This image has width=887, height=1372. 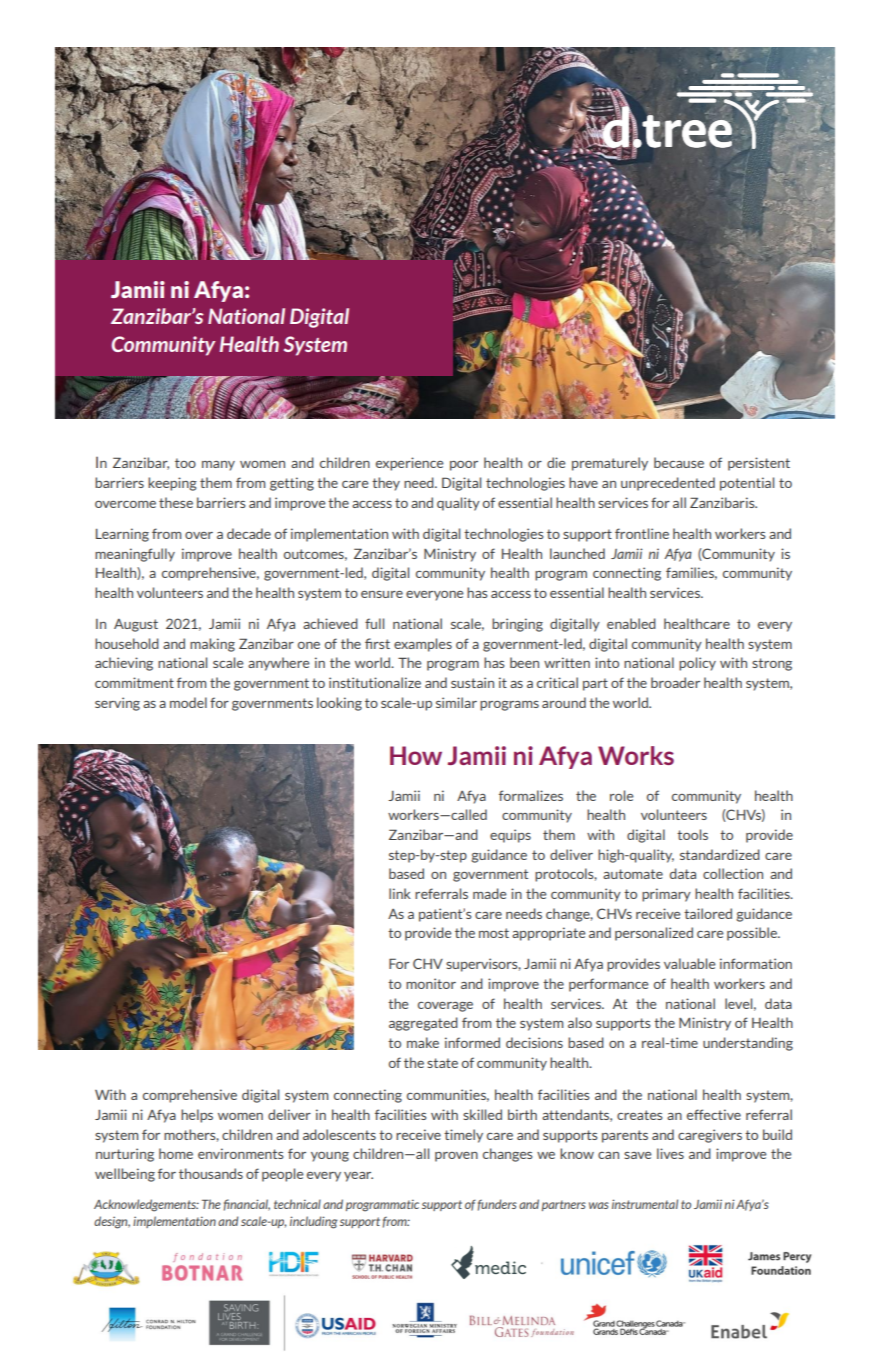 I want to click on tools, so click(x=692, y=834).
